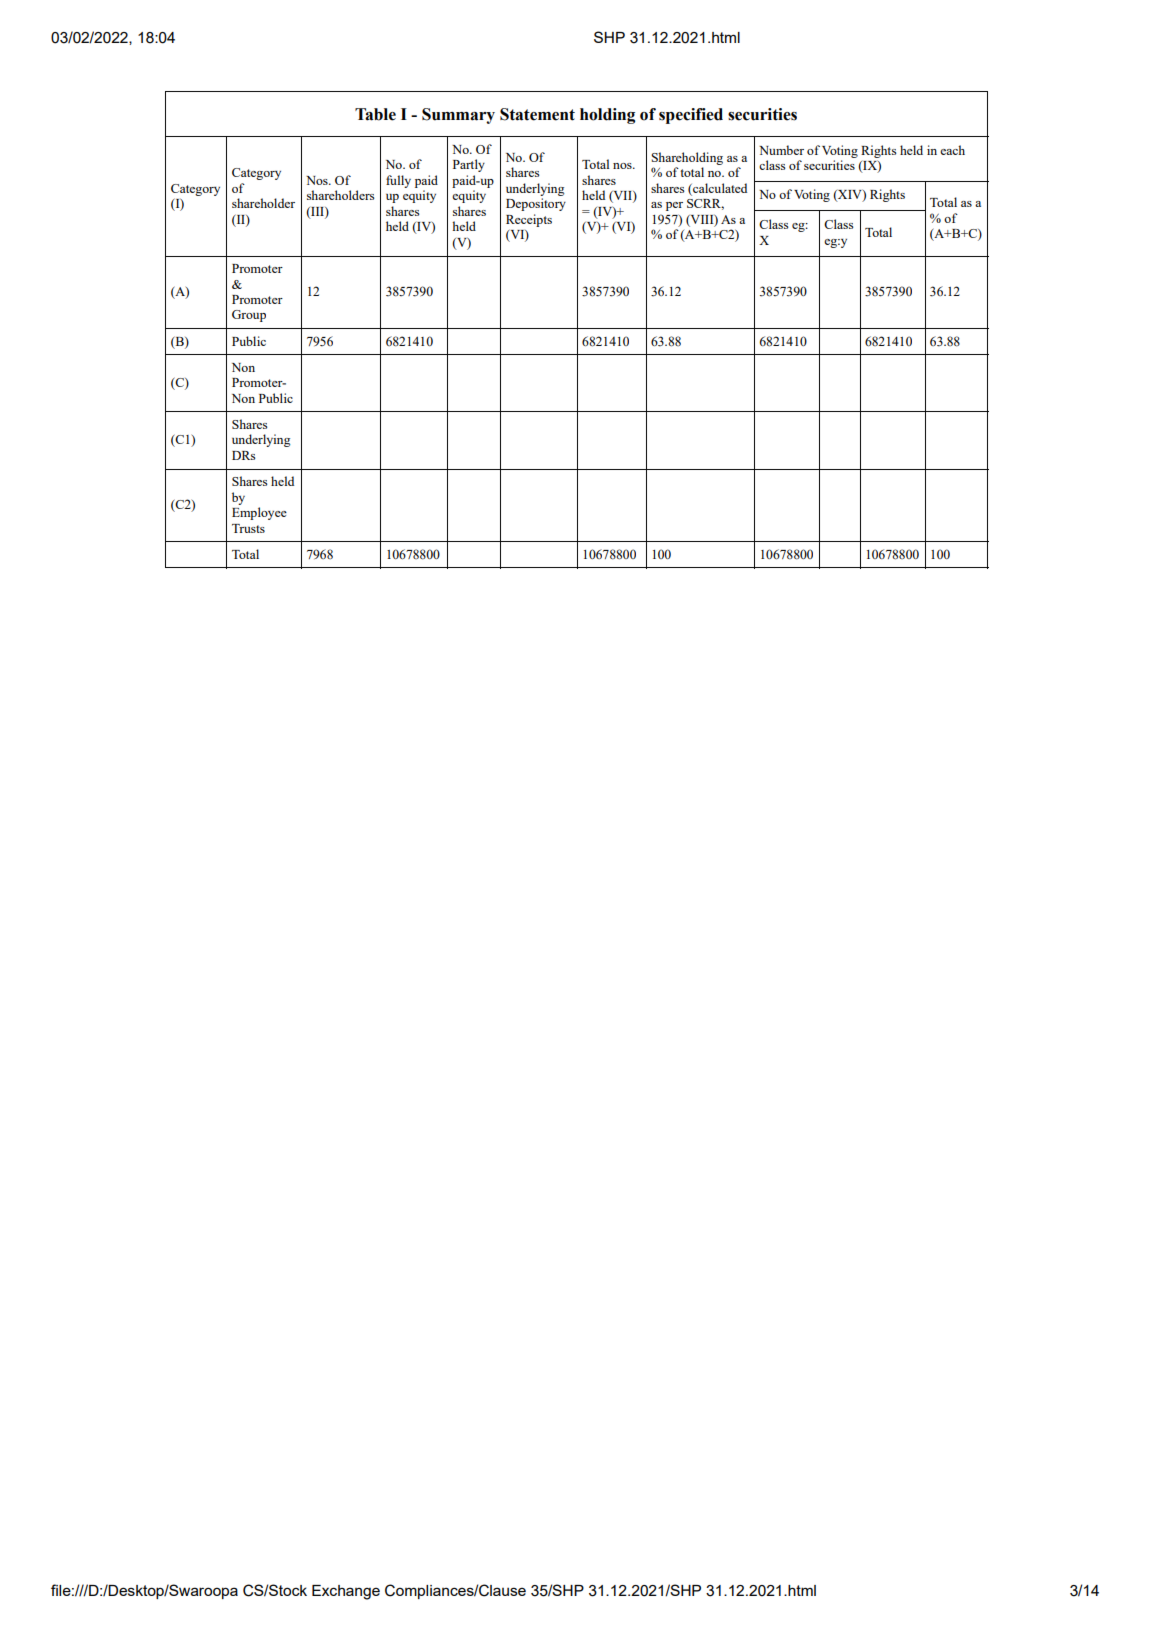 This page has height=1629, width=1151. Describe the element at coordinates (375, 114) in the page. I see `Table` at that location.
